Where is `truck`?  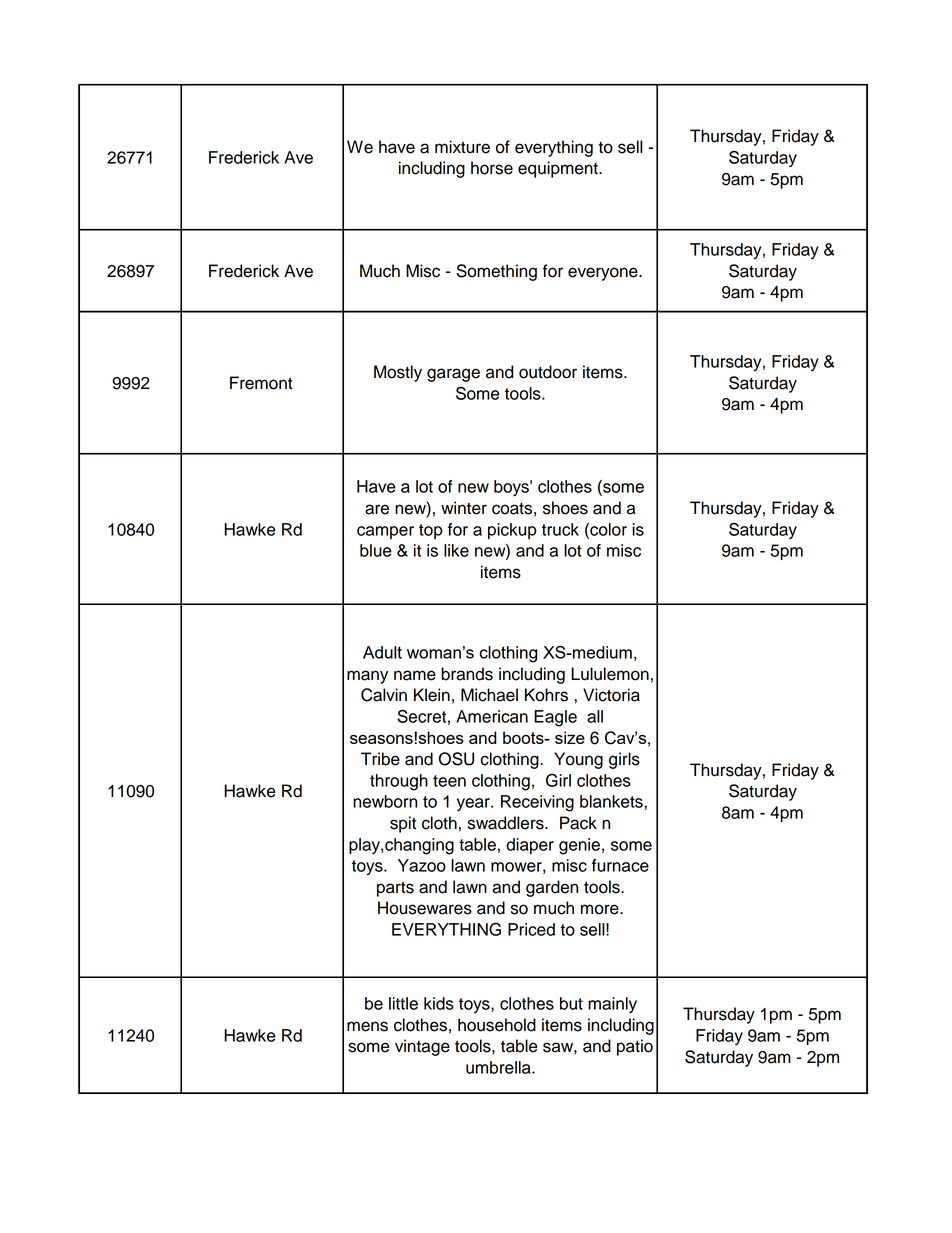 truck is located at coordinates (560, 529).
